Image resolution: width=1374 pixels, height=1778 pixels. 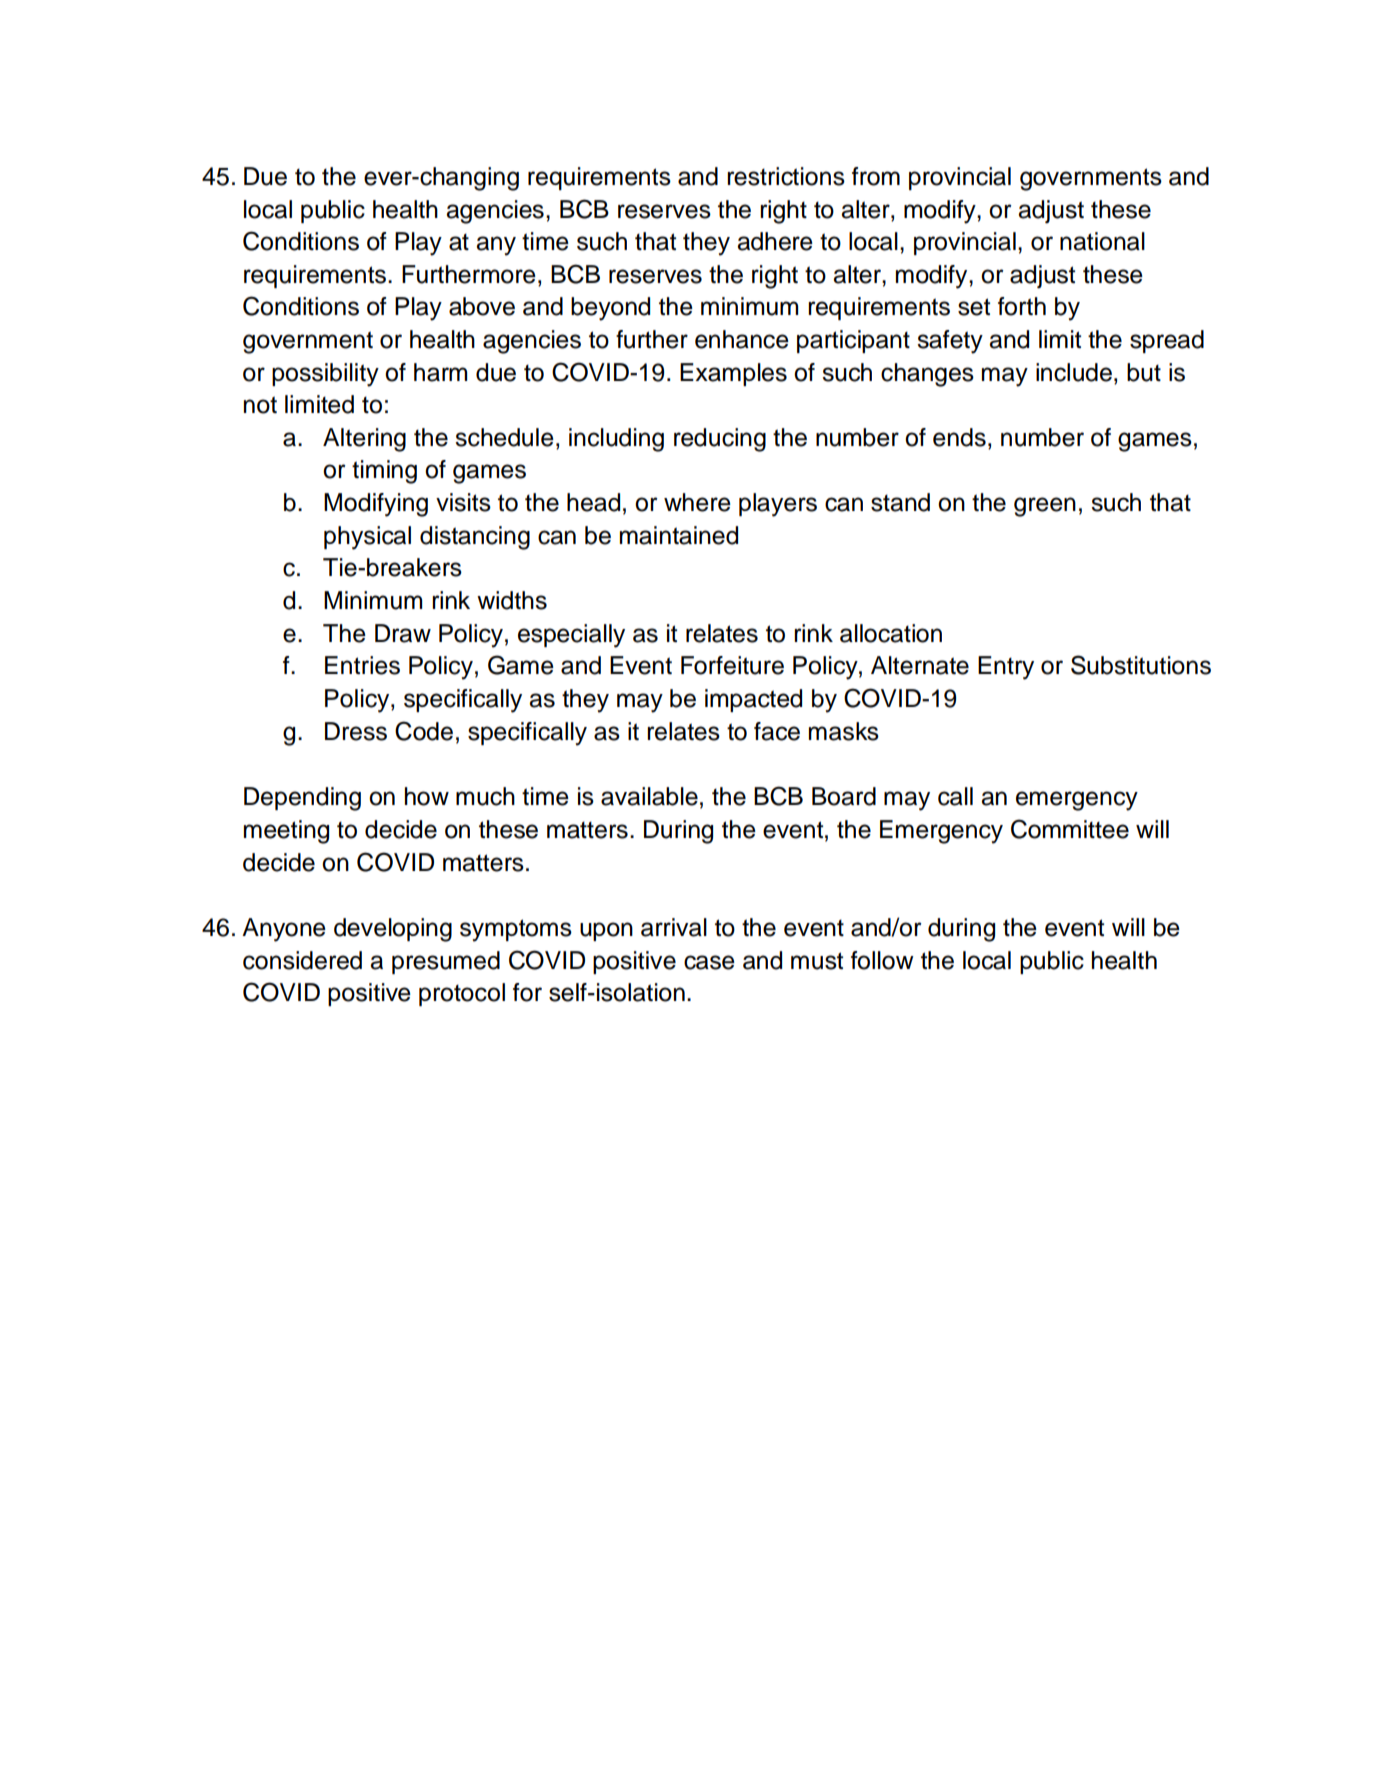 What do you see at coordinates (679, 535) in the screenshot?
I see `maintained` at bounding box center [679, 535].
